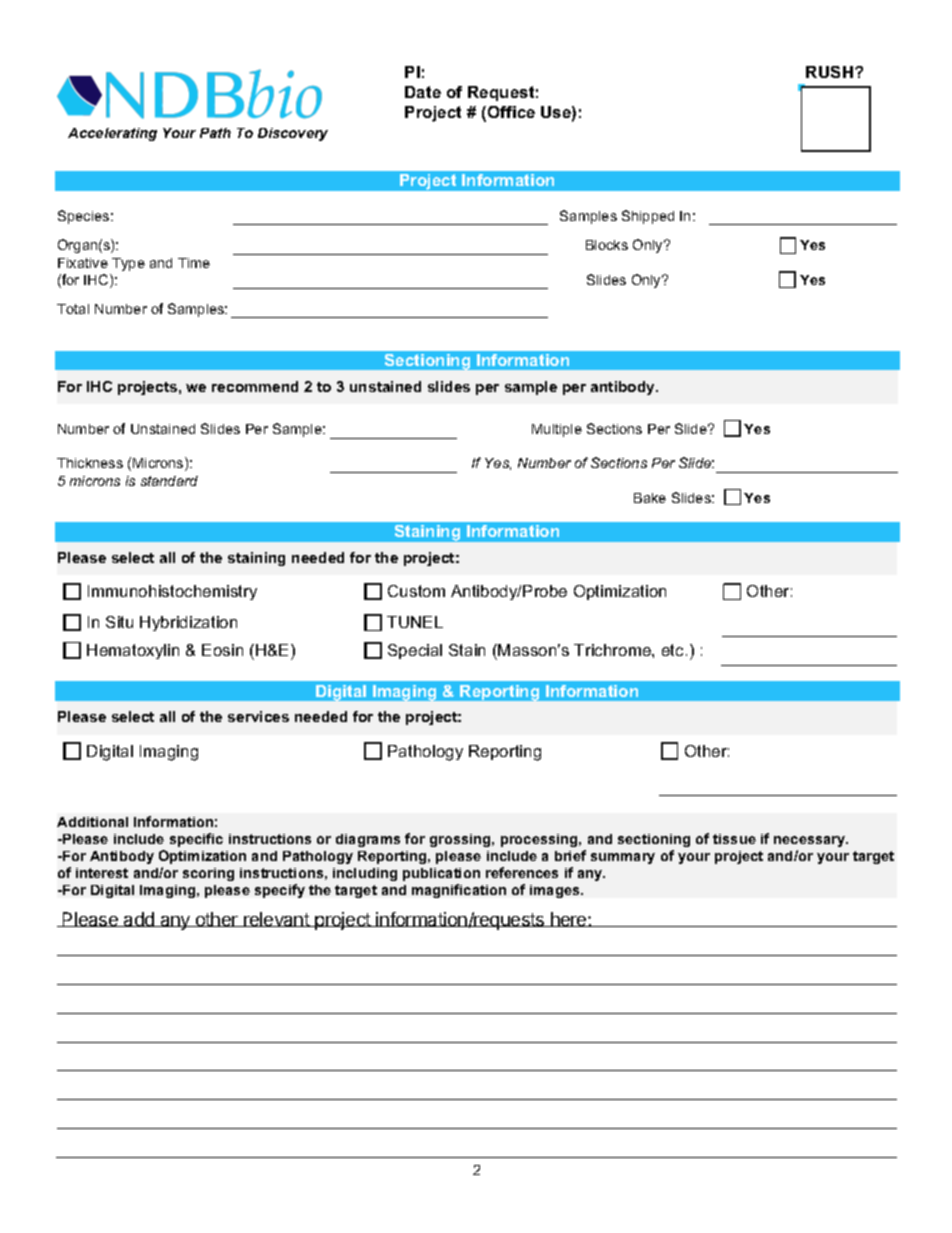  What do you see at coordinates (208, 874) in the document?
I see `scoring` at bounding box center [208, 874].
